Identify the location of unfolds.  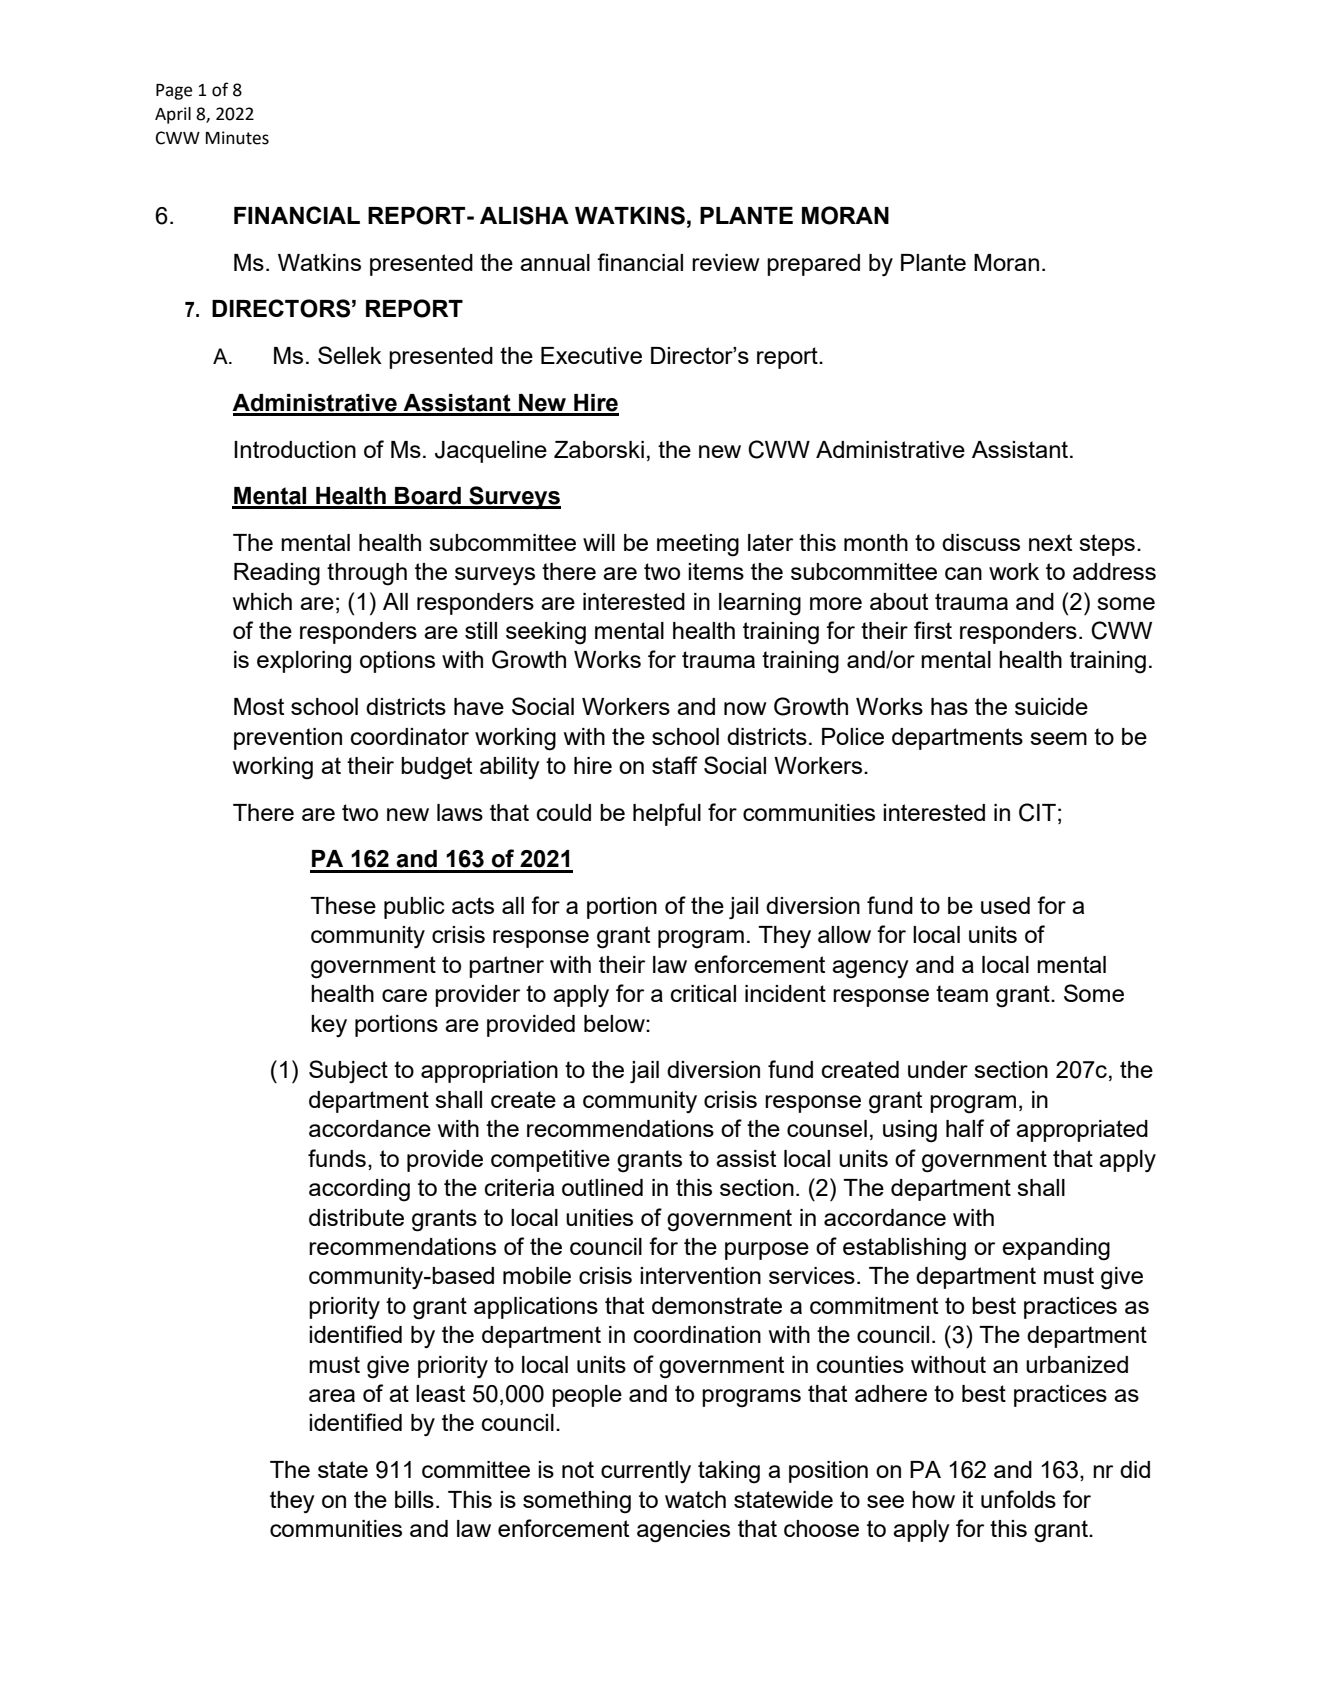
(1018, 1499).
